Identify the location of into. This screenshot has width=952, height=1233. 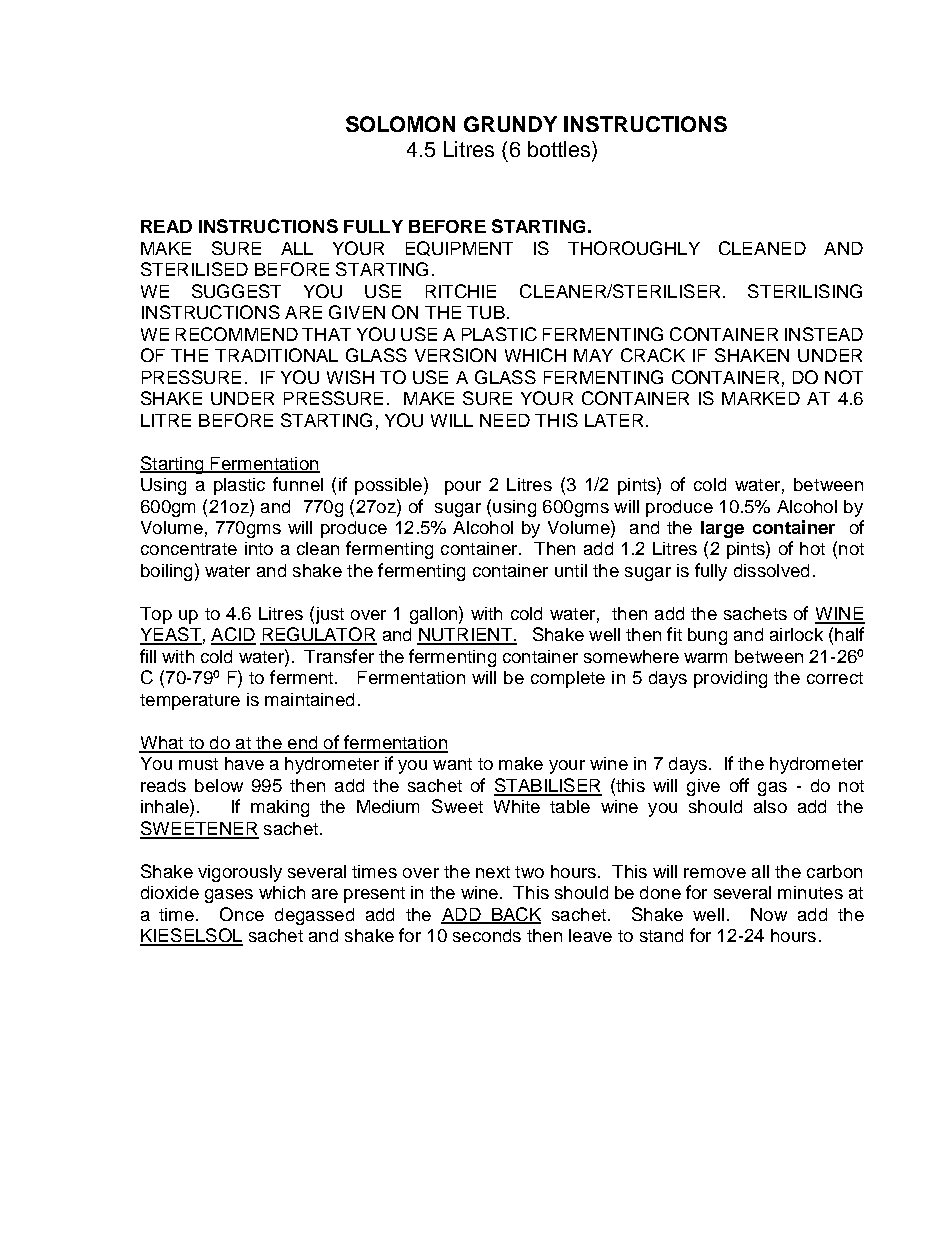
(259, 548).
